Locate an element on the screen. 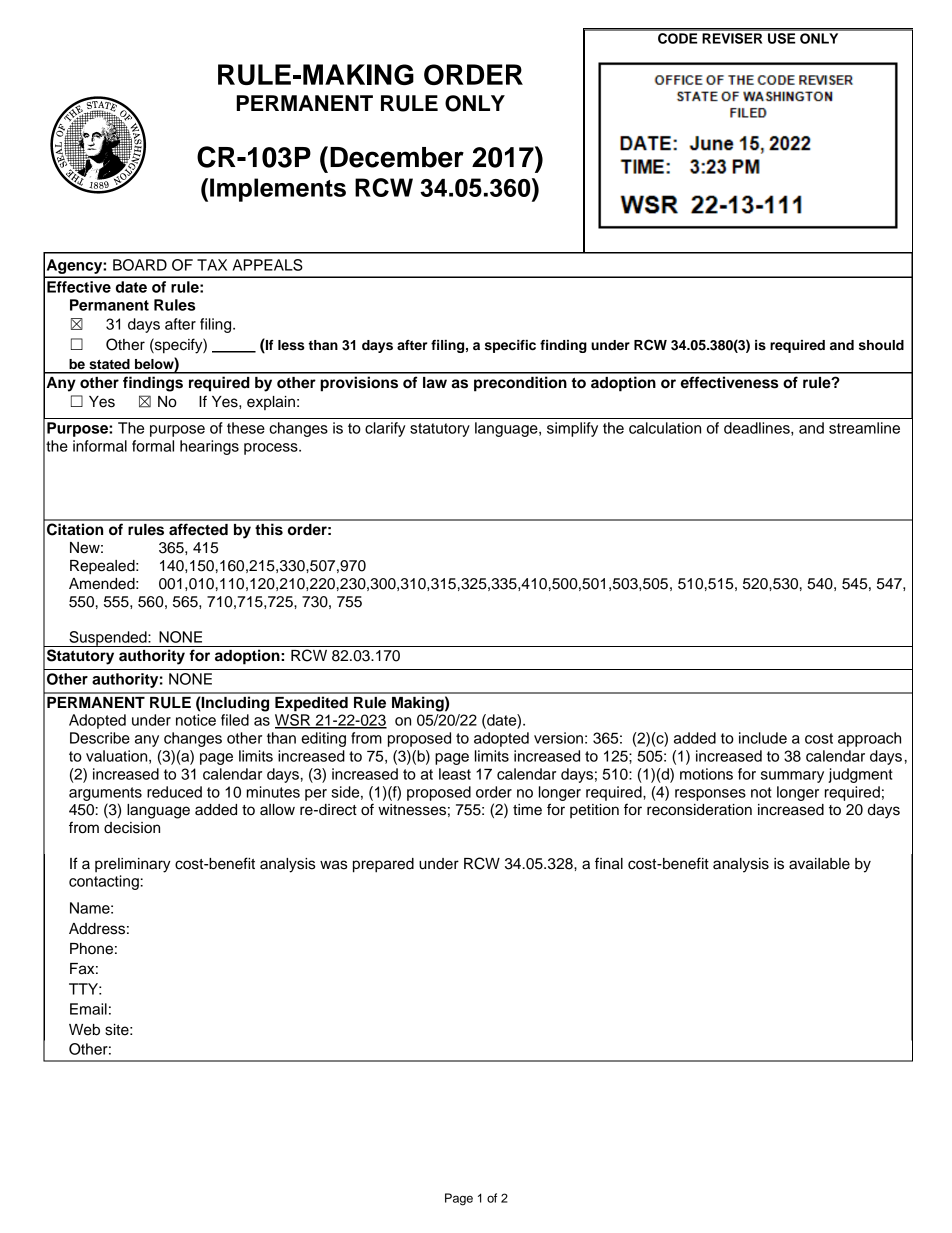 Image resolution: width=952 pixels, height=1233 pixels. Email is located at coordinates (88, 1009).
